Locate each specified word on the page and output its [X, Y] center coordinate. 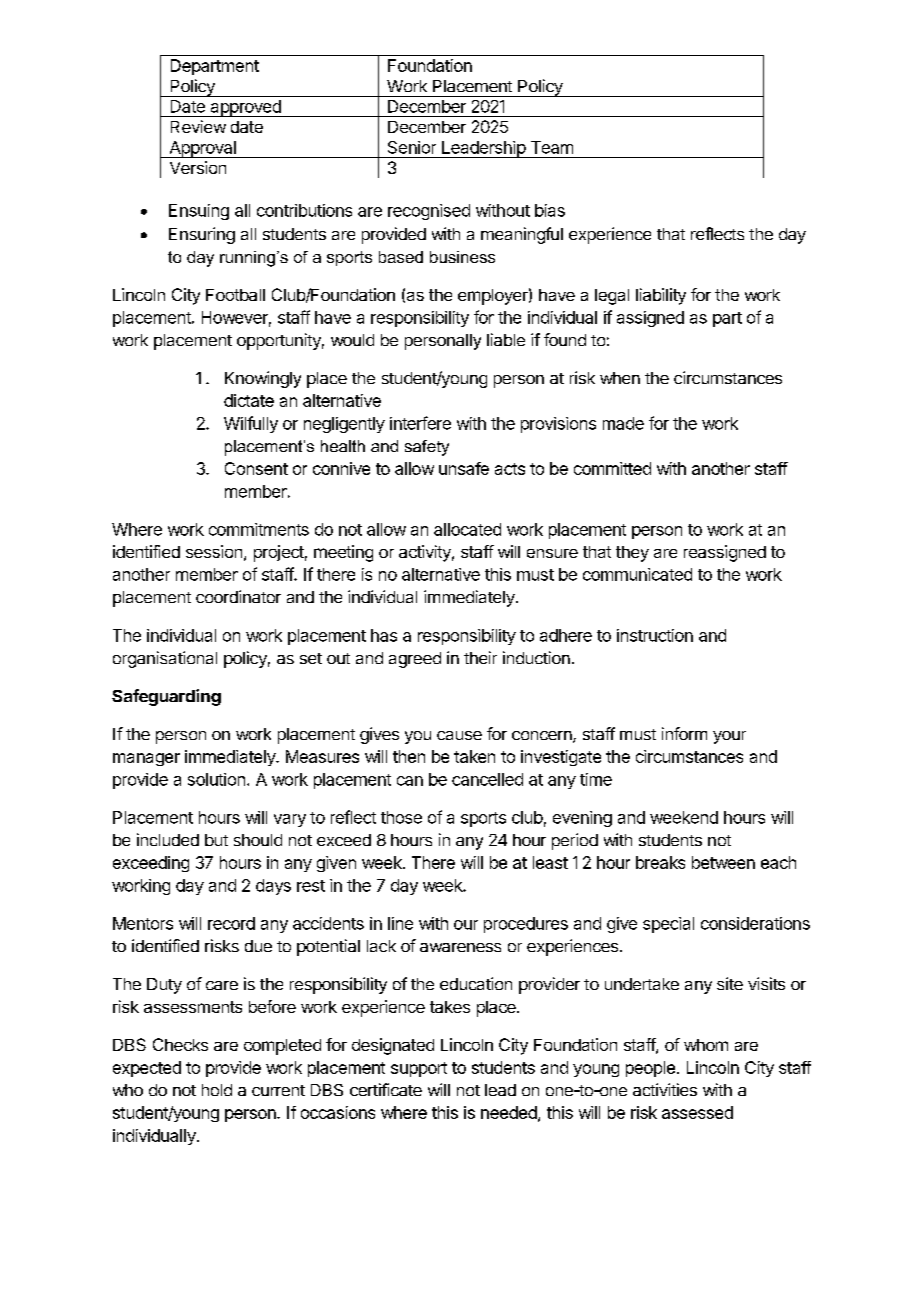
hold [217, 1090]
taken [474, 756]
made [623, 423]
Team [552, 147]
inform [684, 733]
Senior [412, 147]
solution [216, 779]
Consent [256, 468]
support [419, 1069]
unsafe [464, 468]
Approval [202, 149]
